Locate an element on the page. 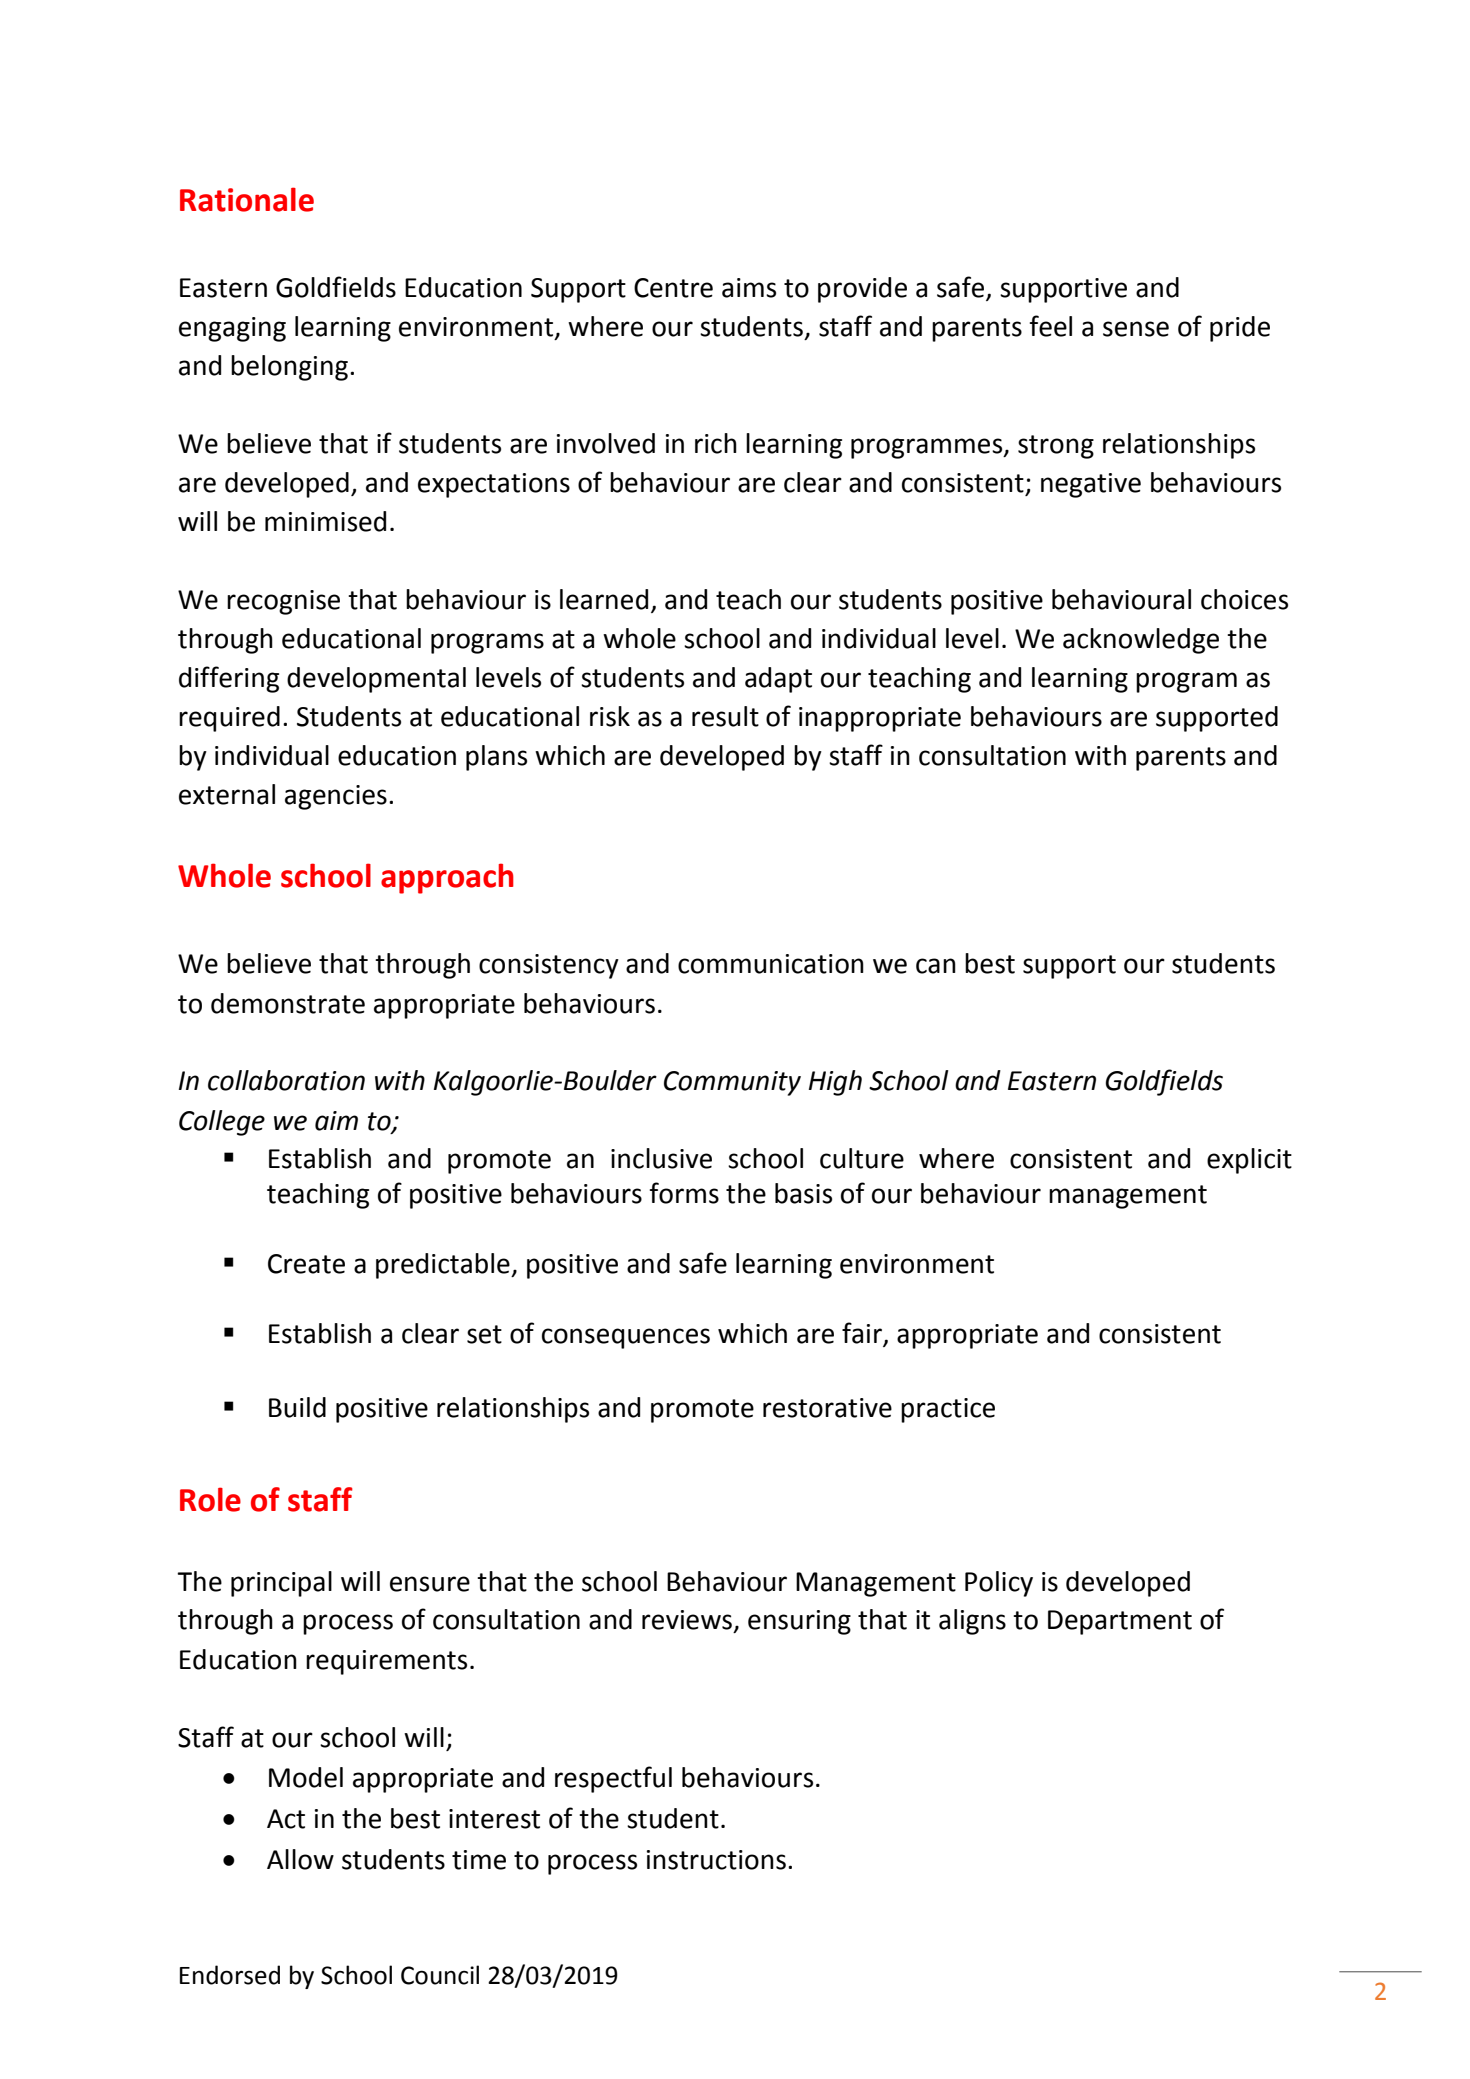  Rationale is located at coordinates (247, 199).
